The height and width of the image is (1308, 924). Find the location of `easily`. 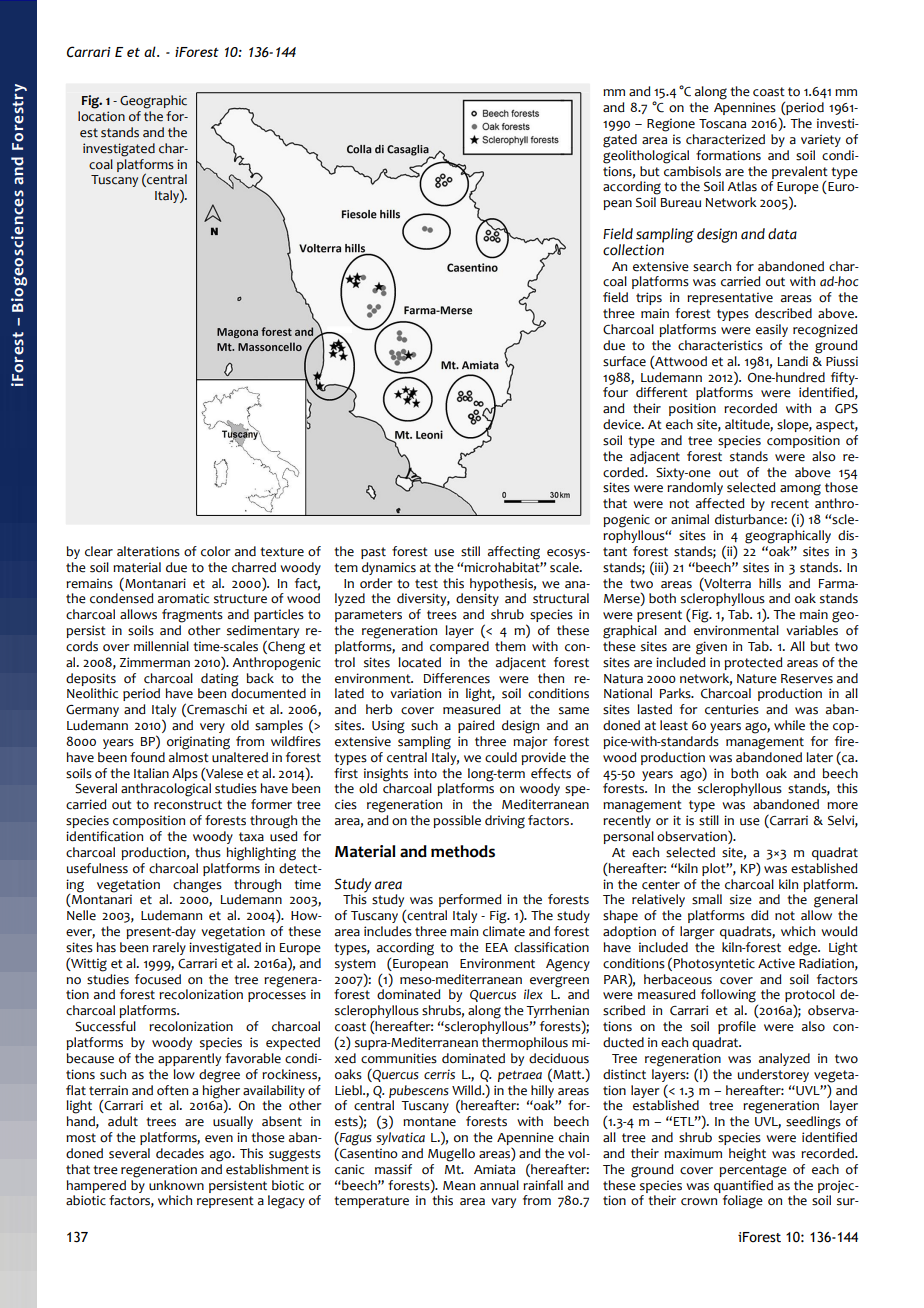

easily is located at coordinates (772, 330).
